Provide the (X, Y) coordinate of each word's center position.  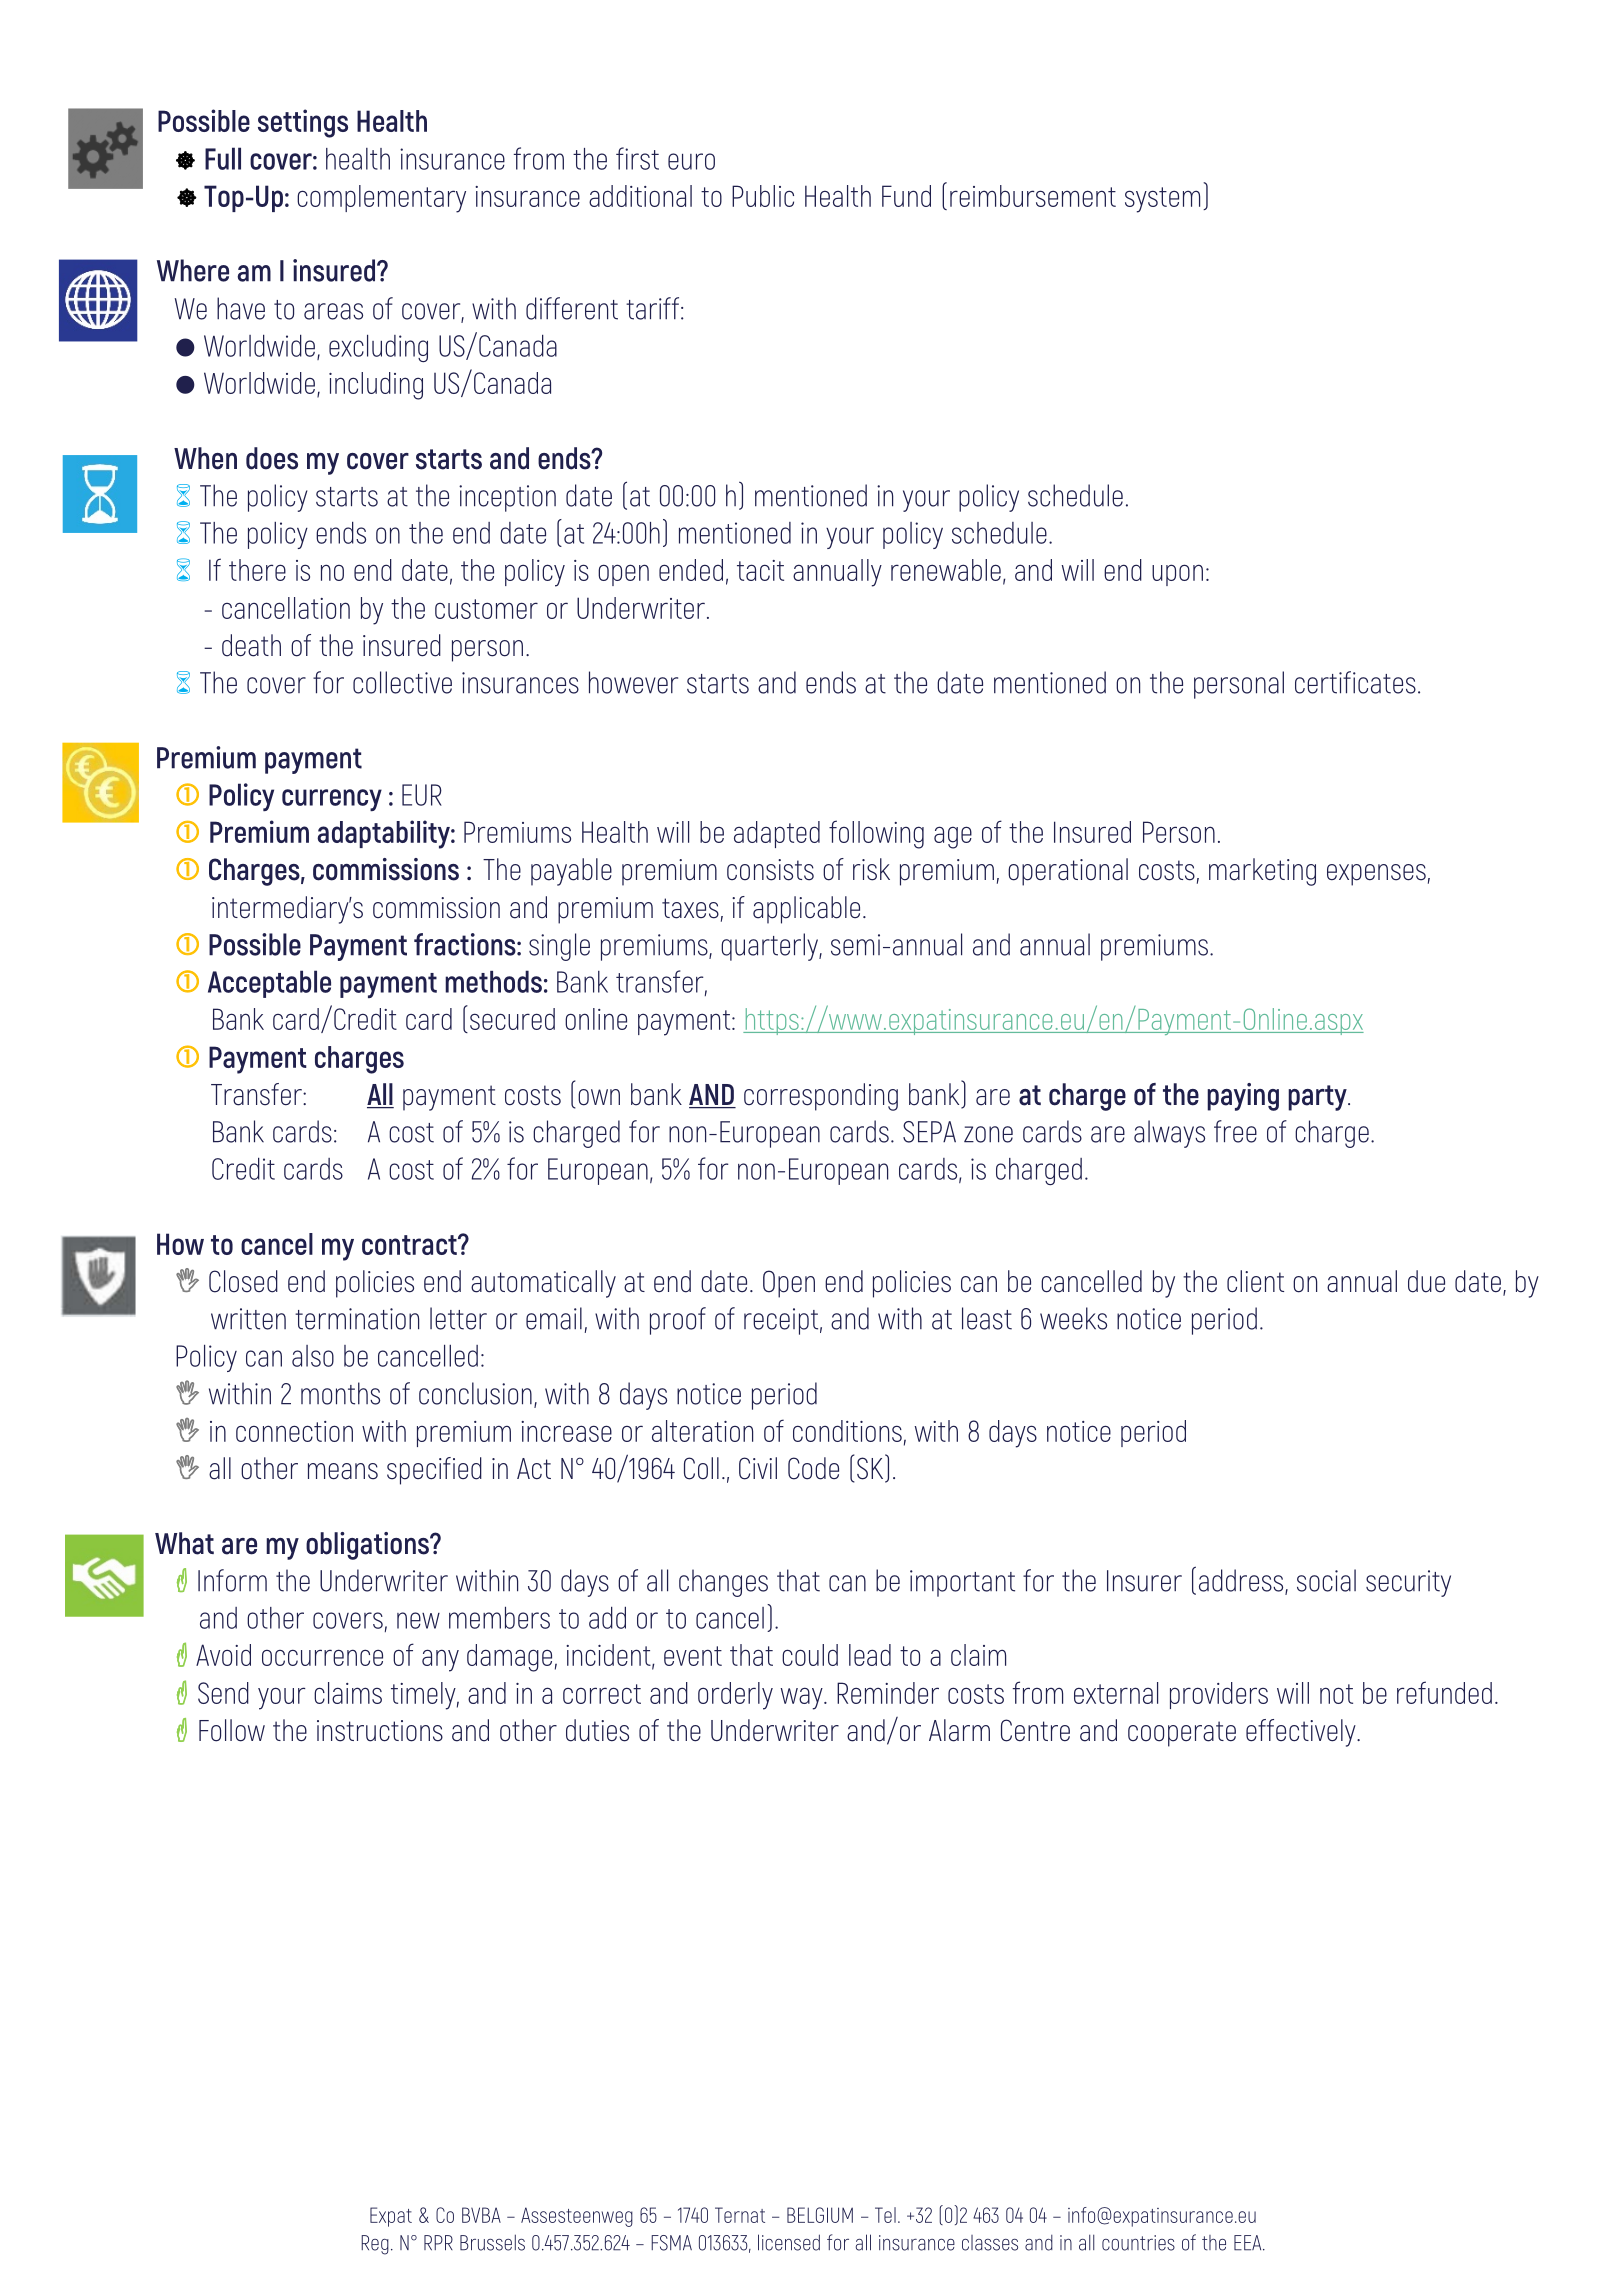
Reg (375, 2245)
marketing (1262, 872)
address (1242, 1581)
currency (332, 800)
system (1162, 200)
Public (763, 196)
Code (813, 1468)
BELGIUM (820, 2215)
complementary (381, 199)
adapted (777, 834)
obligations (368, 1546)
